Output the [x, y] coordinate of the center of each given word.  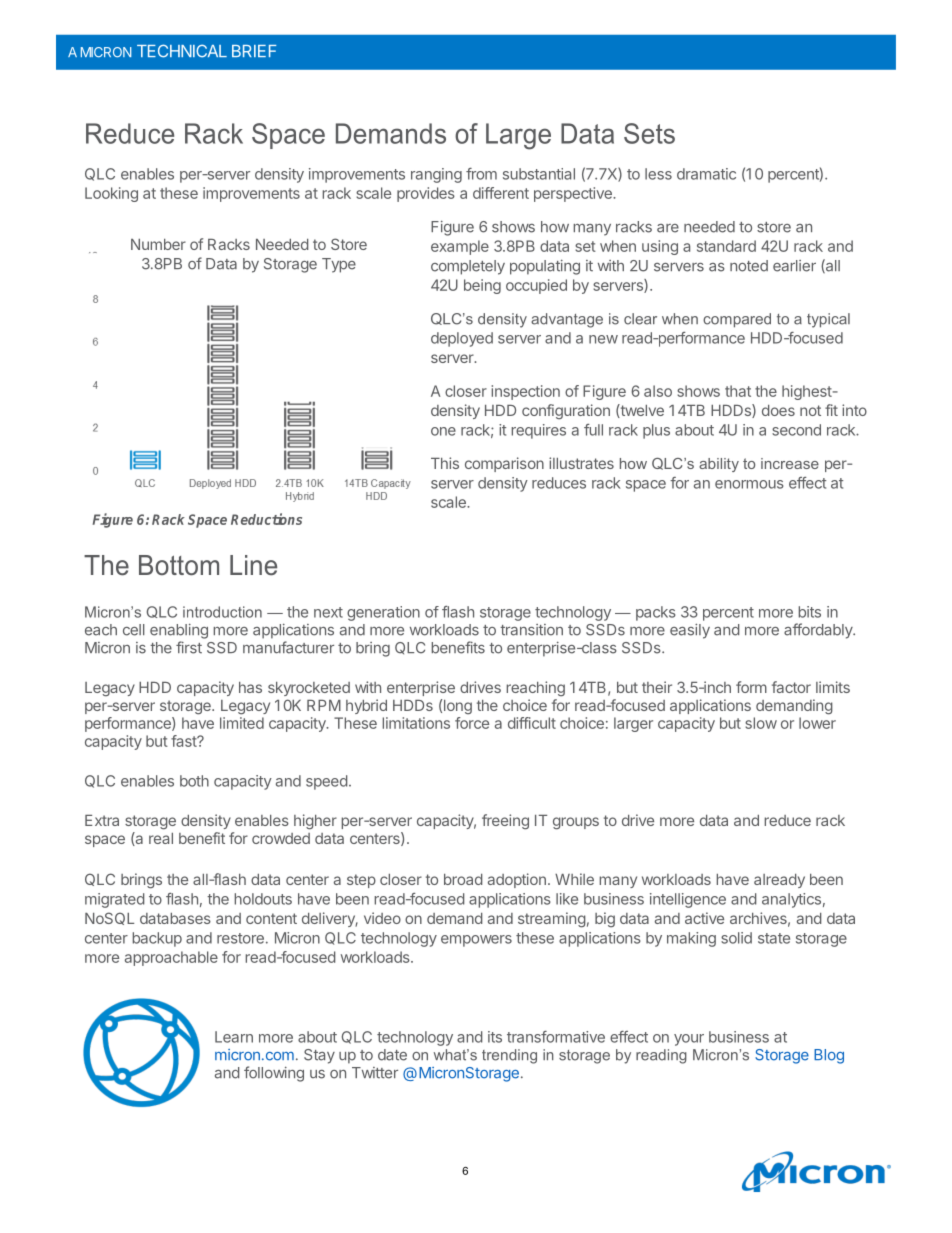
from [481, 174]
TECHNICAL [182, 51]
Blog [829, 1056]
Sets [649, 133]
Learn [234, 1037]
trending [509, 1056]
